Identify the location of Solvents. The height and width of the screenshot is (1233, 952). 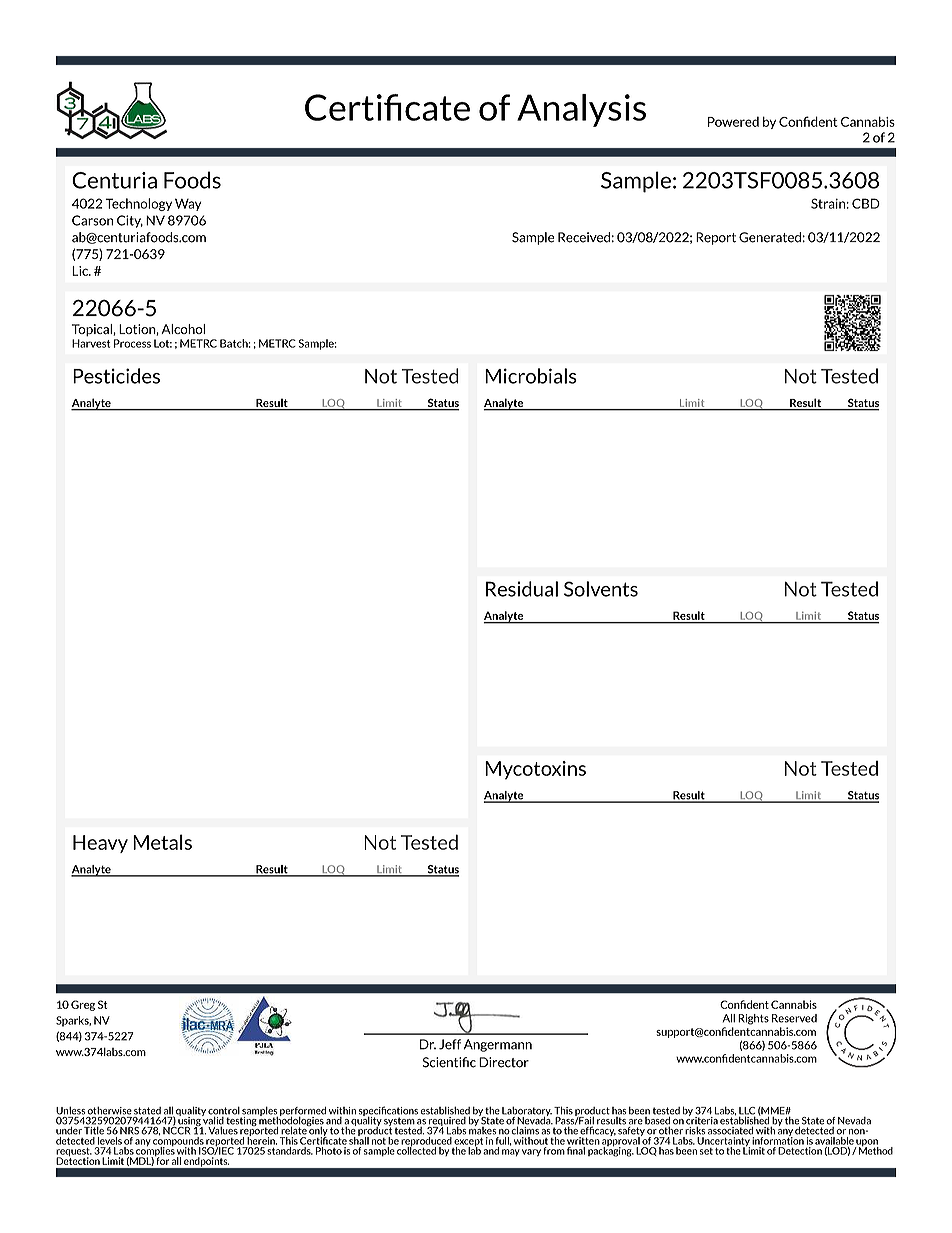
(601, 589).
